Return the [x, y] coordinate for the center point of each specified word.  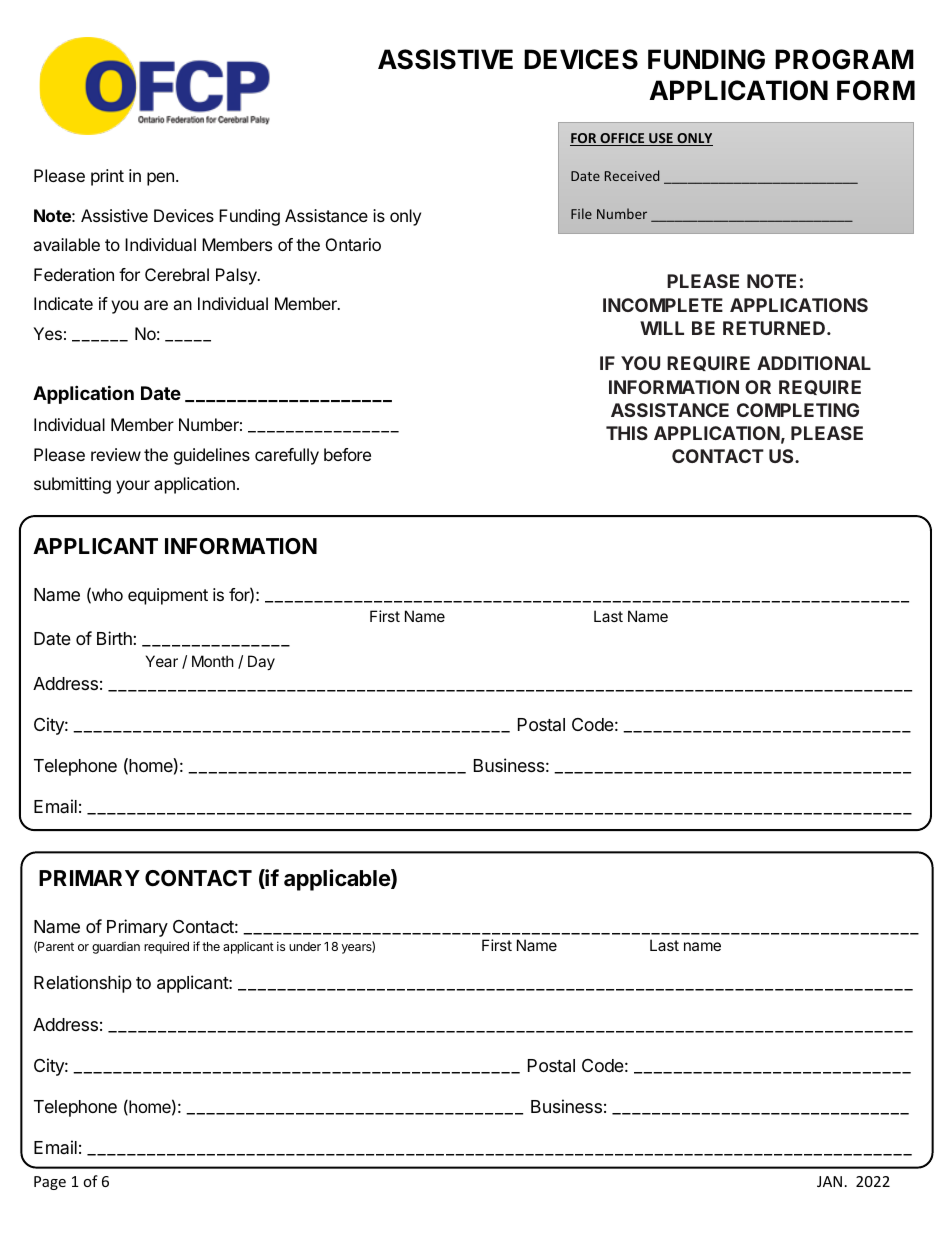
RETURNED [775, 328]
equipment [168, 596]
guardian [116, 948]
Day [261, 662]
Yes [47, 333]
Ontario [353, 244]
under [305, 946]
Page [50, 1183]
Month [213, 661]
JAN [829, 1181]
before [347, 454]
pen [160, 179]
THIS [627, 433]
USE [661, 139]
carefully [287, 456]
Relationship [83, 984]
